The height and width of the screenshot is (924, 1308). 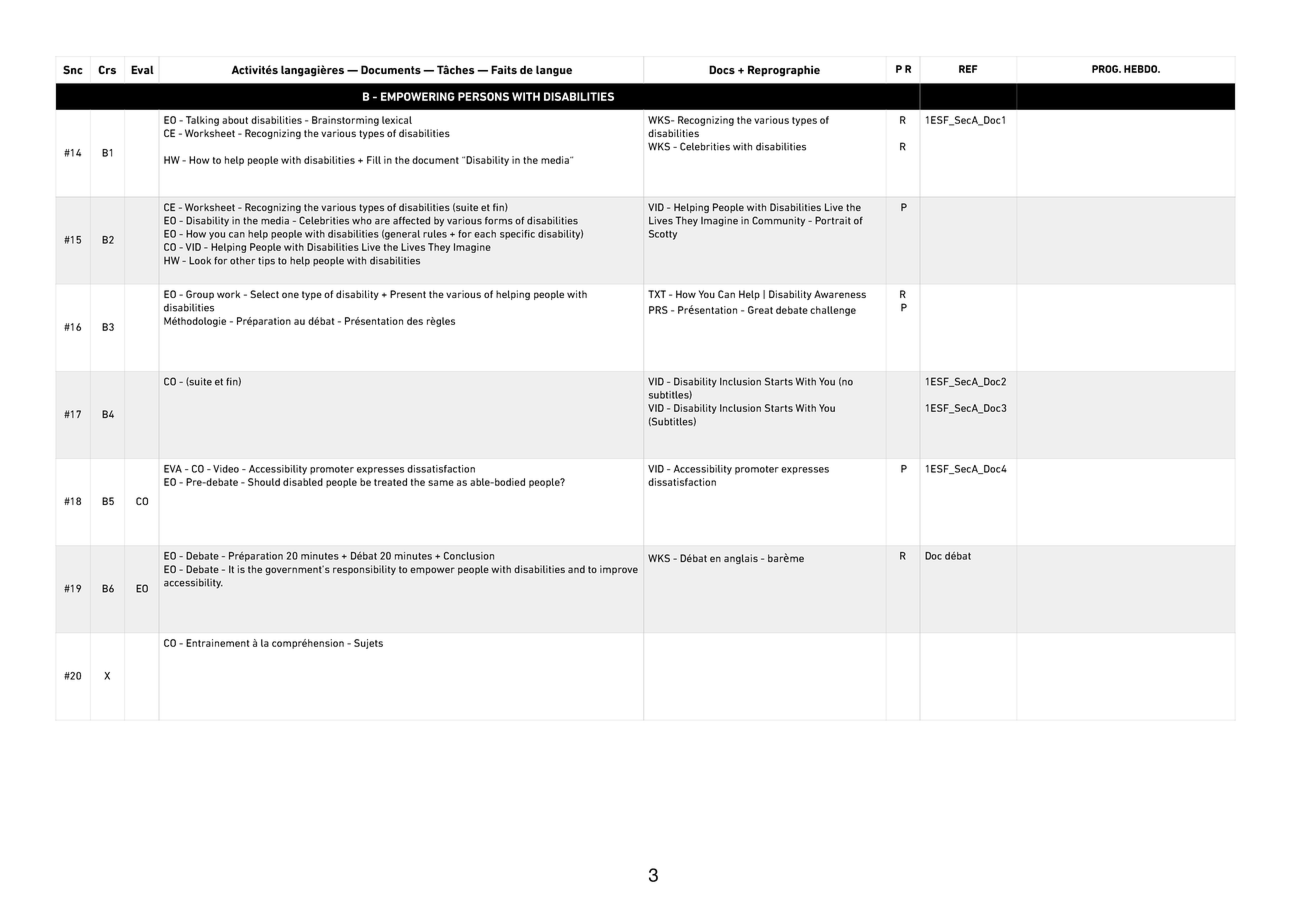 I want to click on Video, so click(x=226, y=469).
